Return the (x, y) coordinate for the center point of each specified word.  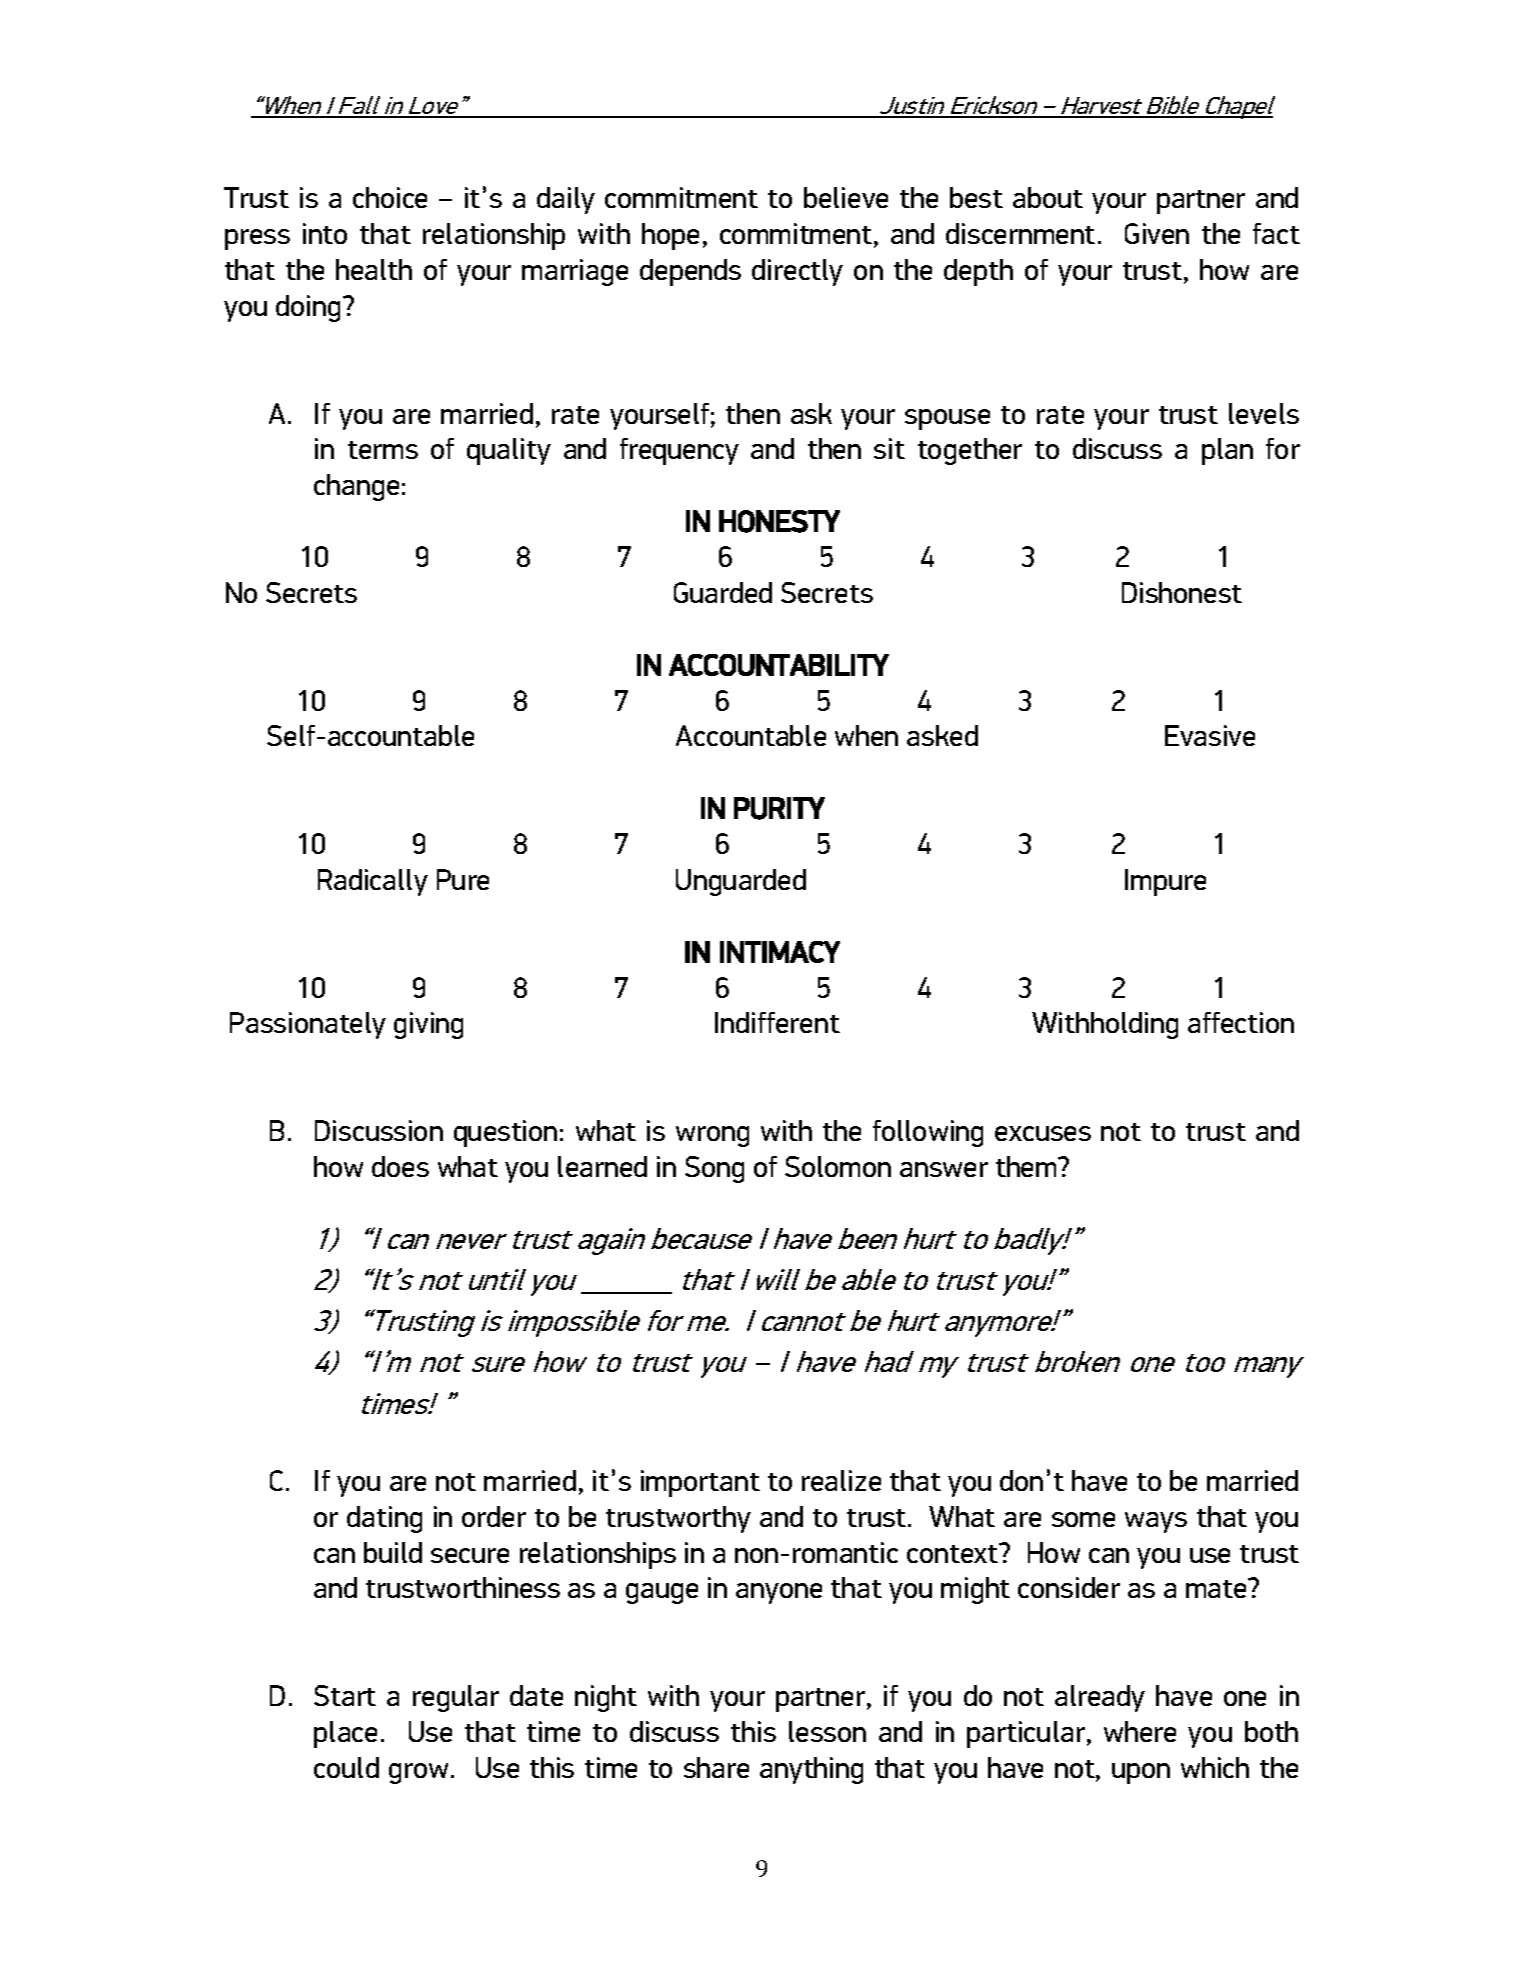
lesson (827, 1731)
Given (1157, 233)
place (345, 1734)
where (1140, 1731)
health (374, 269)
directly (797, 272)
